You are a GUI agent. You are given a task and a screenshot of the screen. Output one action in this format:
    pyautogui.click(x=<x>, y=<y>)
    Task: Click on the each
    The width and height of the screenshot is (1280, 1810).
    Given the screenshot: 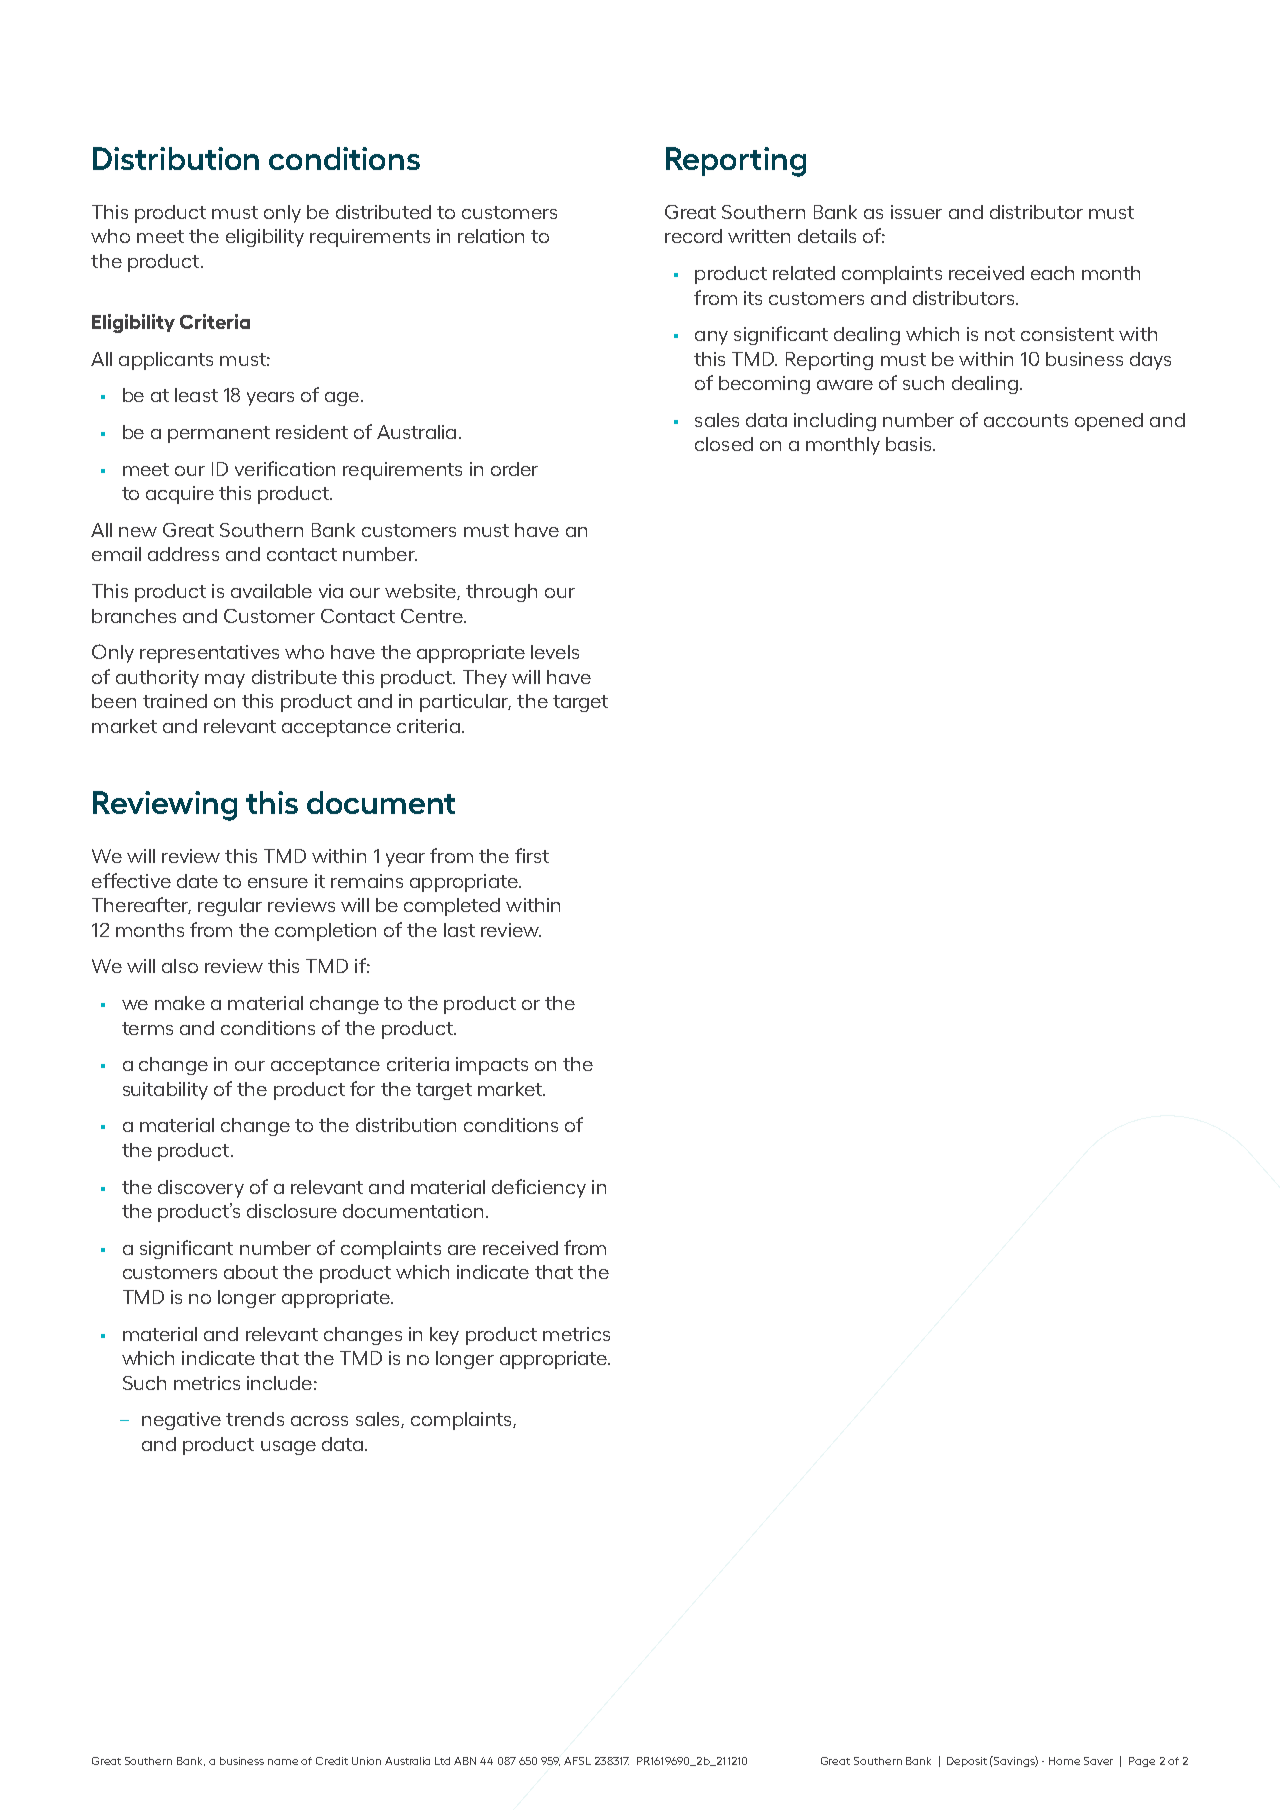 What is the action you would take?
    pyautogui.click(x=1052, y=273)
